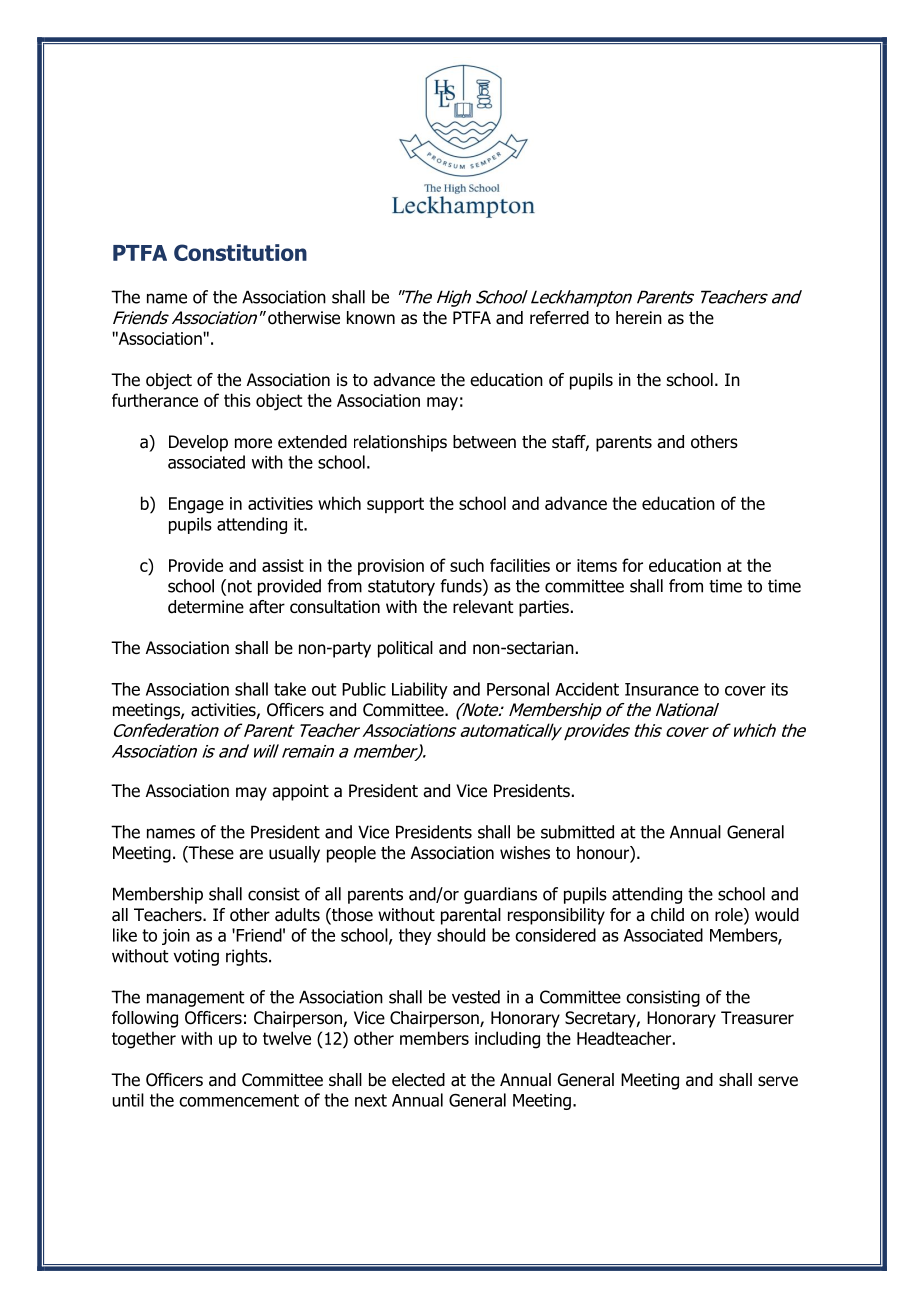  I want to click on Liability, so click(420, 690).
